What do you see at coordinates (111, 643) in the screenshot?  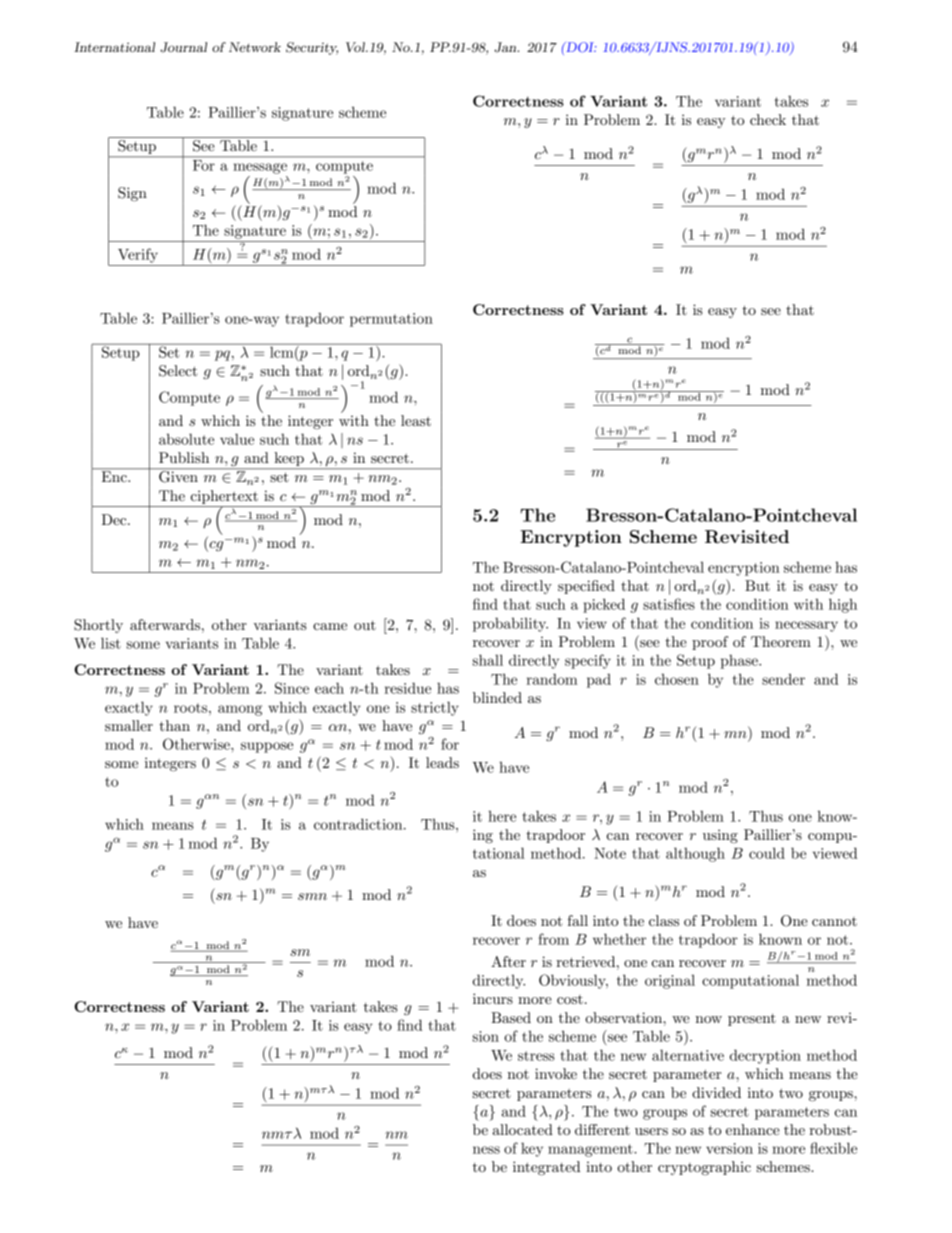 I see `list` at bounding box center [111, 643].
